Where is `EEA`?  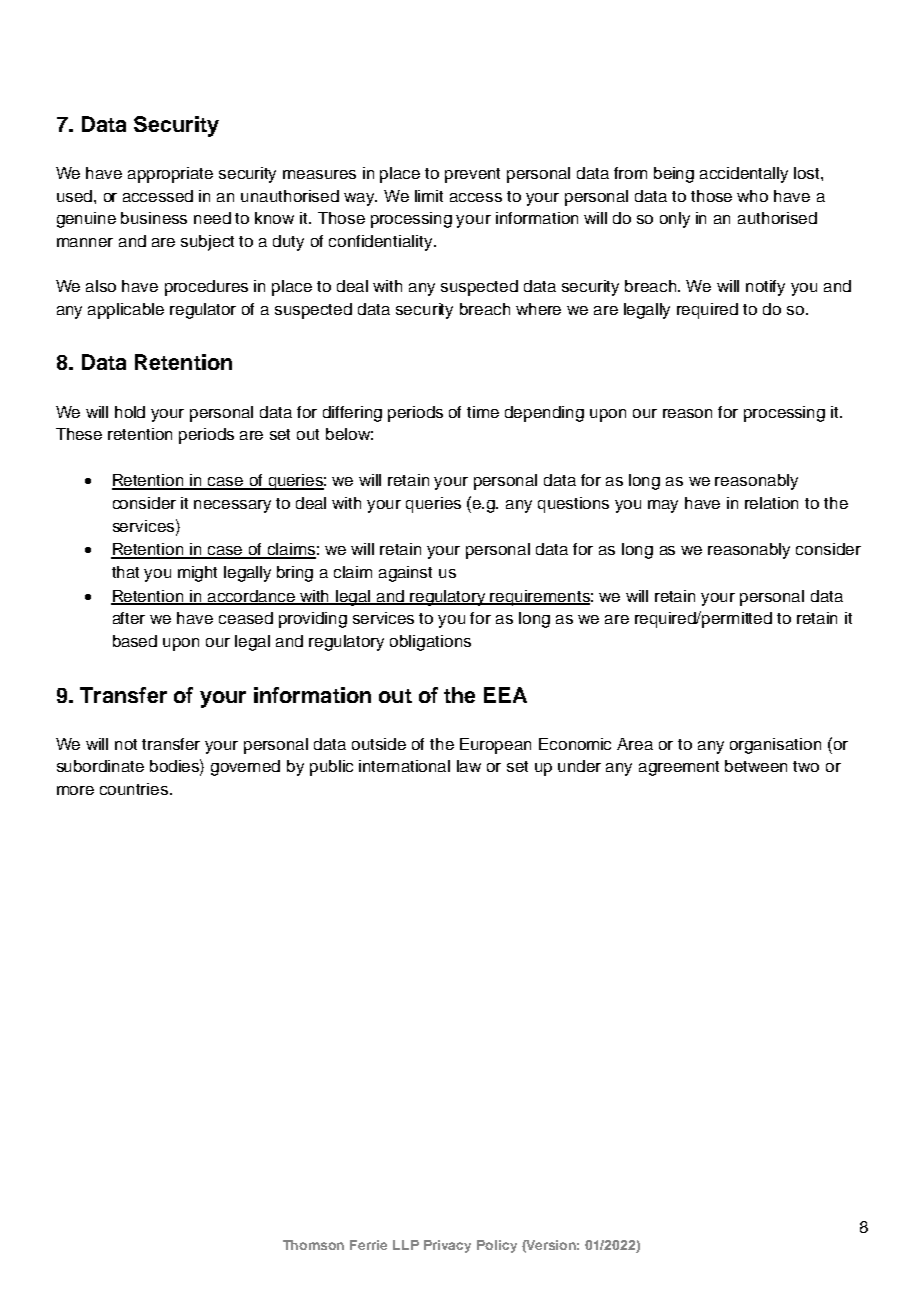
EEA is located at coordinates (505, 695).
